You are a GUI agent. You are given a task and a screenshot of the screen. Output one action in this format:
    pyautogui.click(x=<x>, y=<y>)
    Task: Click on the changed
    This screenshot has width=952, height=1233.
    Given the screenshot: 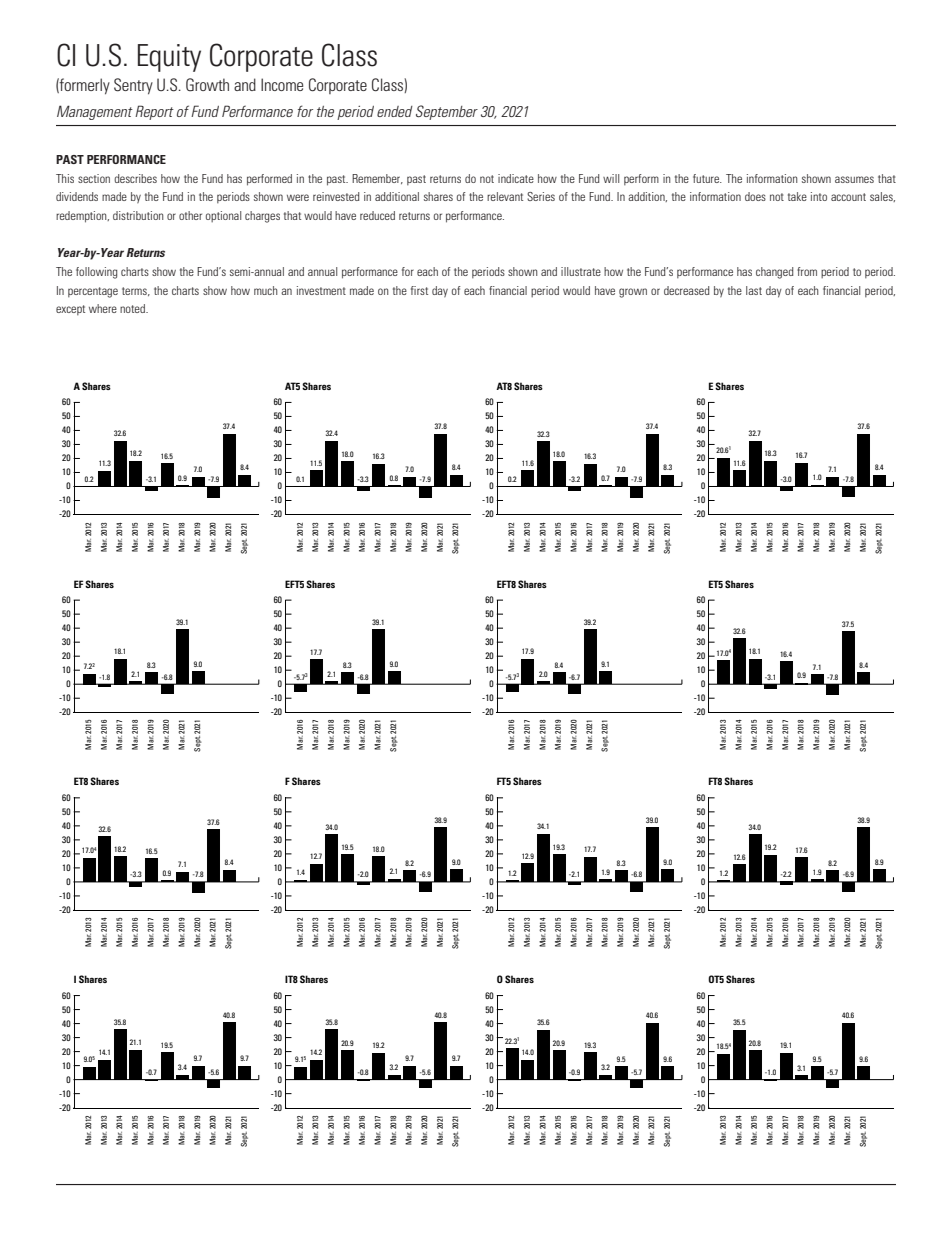 What is the action you would take?
    pyautogui.click(x=775, y=273)
